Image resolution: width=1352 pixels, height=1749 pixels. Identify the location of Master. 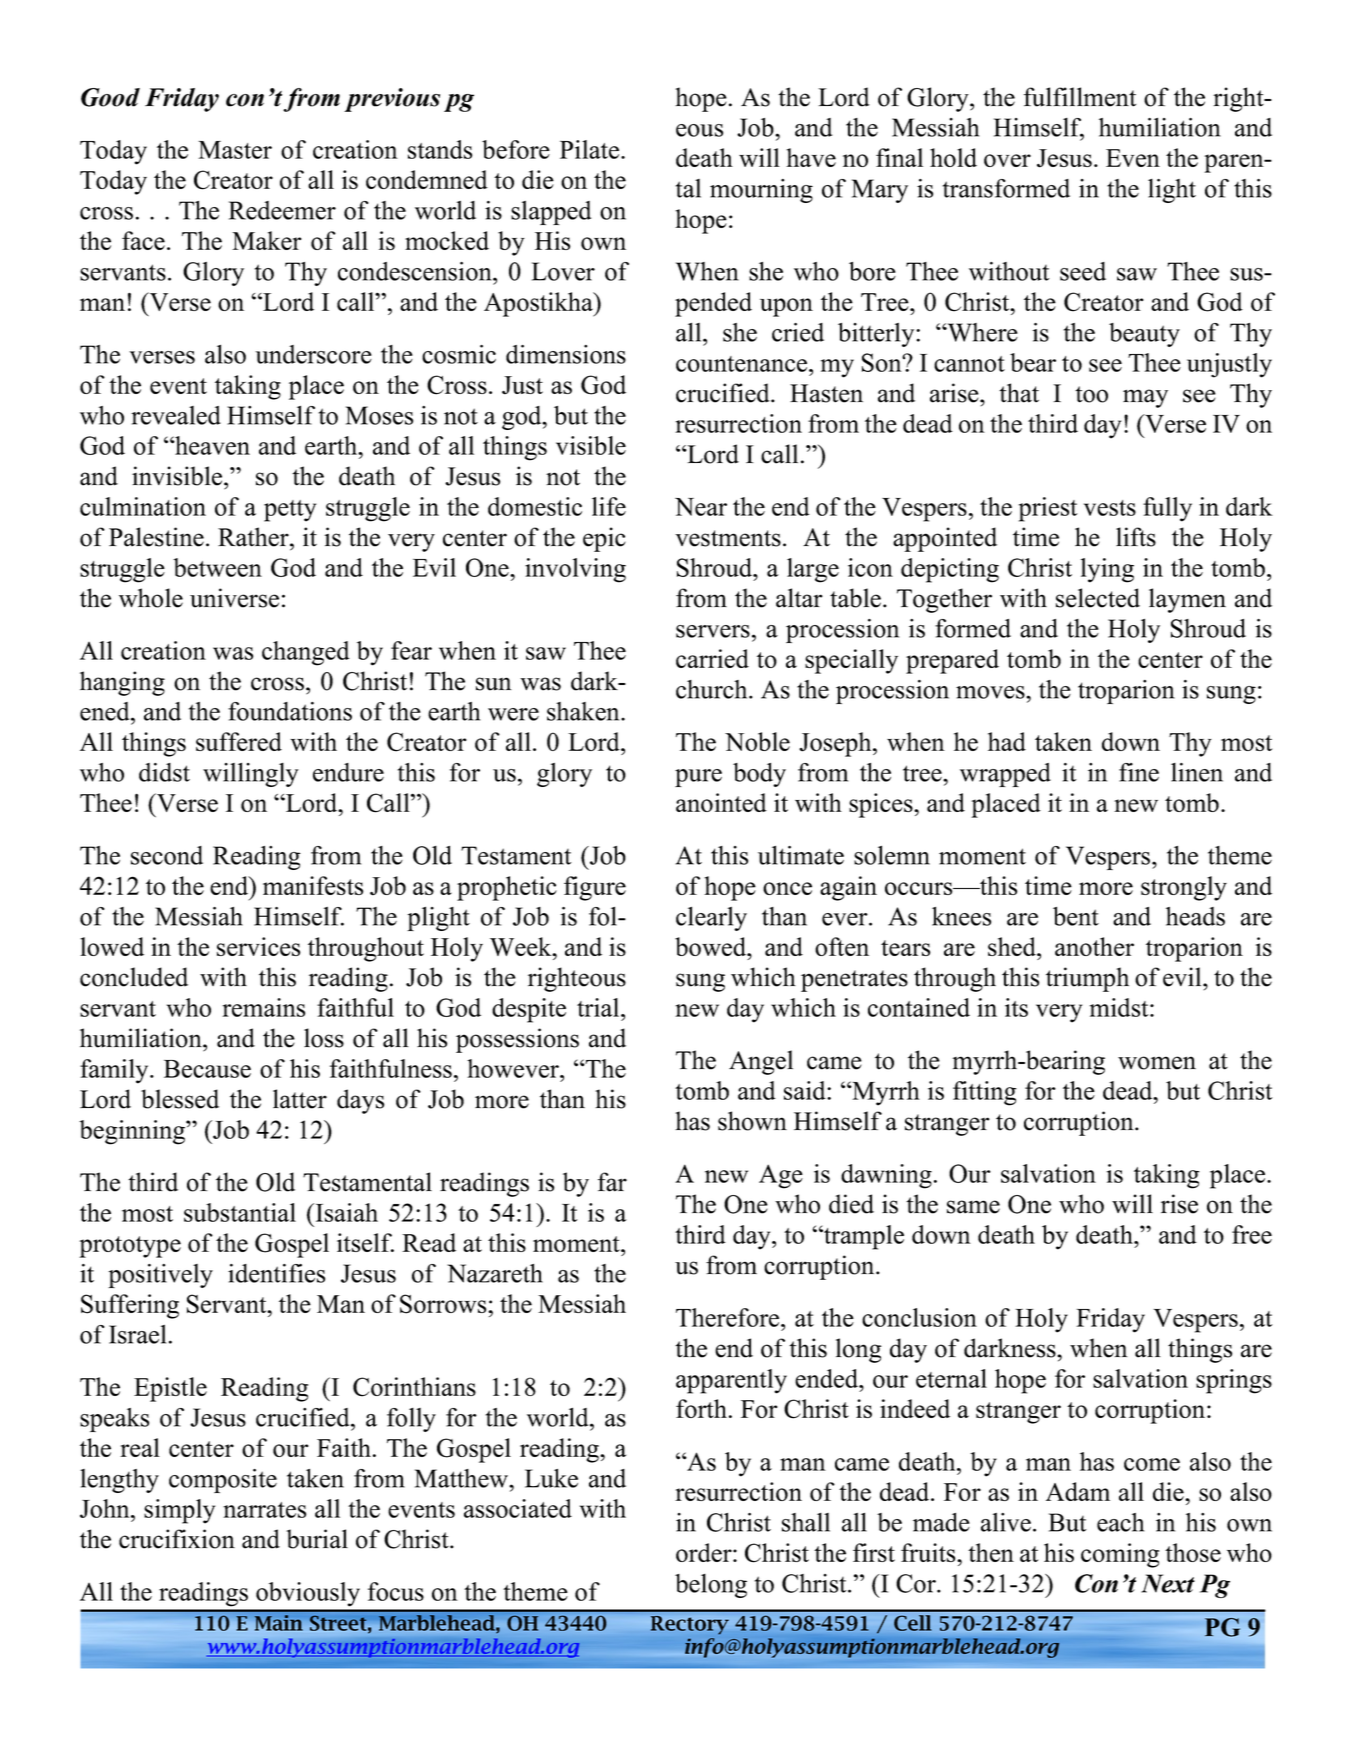
(235, 150).
